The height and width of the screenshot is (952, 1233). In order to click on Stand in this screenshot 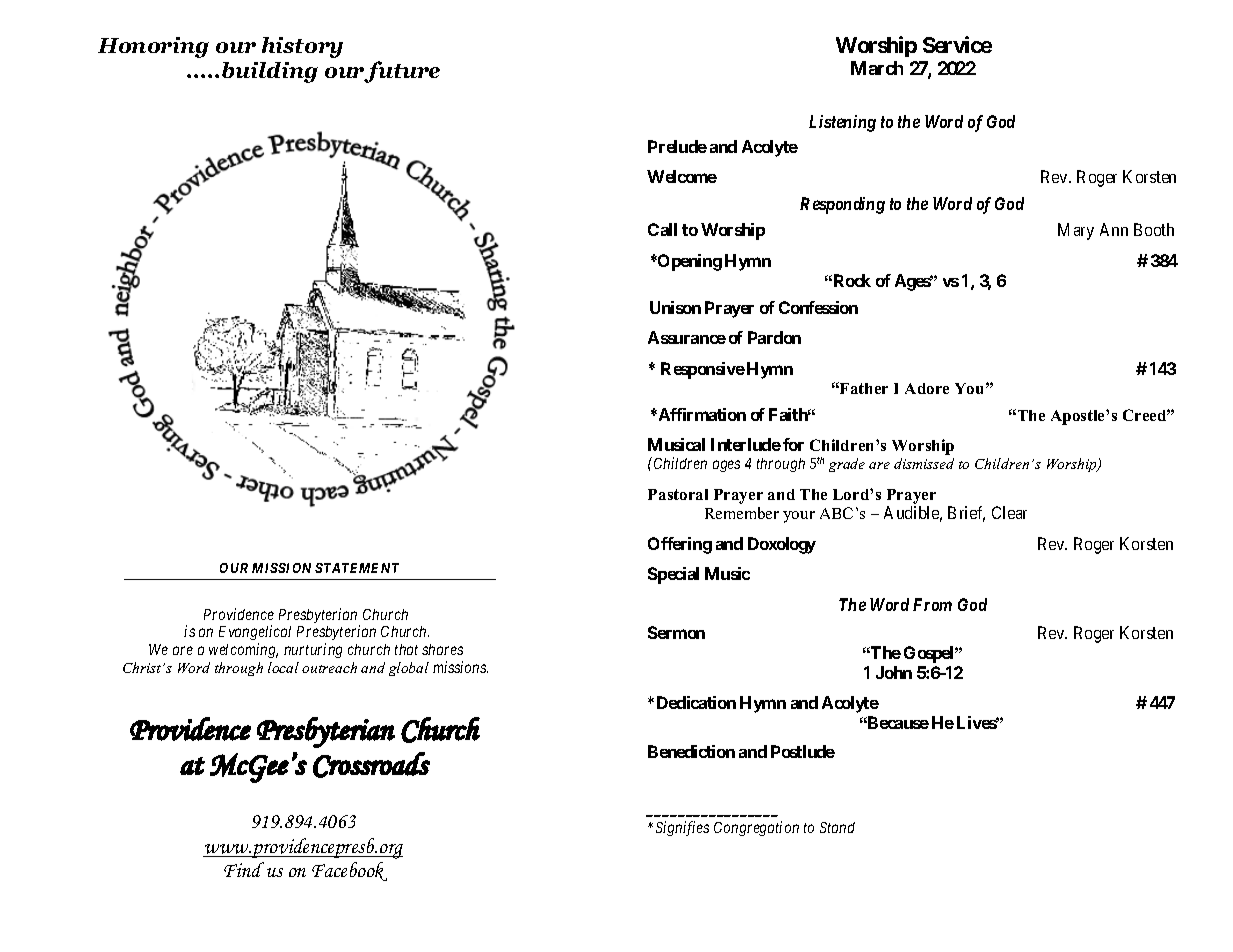, I will do `click(837, 827)`.
